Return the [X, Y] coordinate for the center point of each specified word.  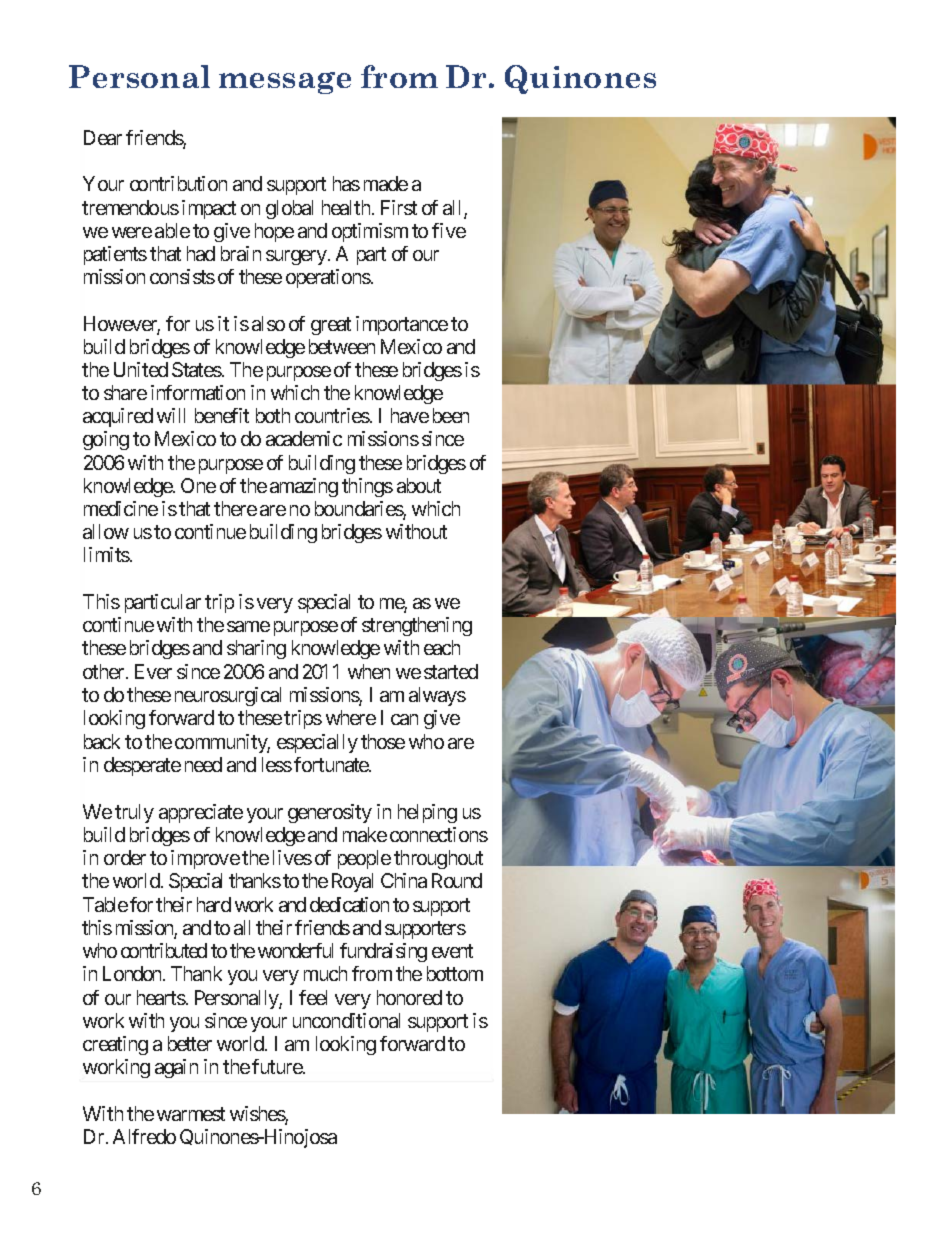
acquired [118, 417]
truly [134, 813]
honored [409, 997]
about [419, 485]
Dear [103, 137]
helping [427, 813]
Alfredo [144, 1136]
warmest [191, 1114]
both [273, 415]
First [399, 207]
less [277, 764]
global [289, 209]
